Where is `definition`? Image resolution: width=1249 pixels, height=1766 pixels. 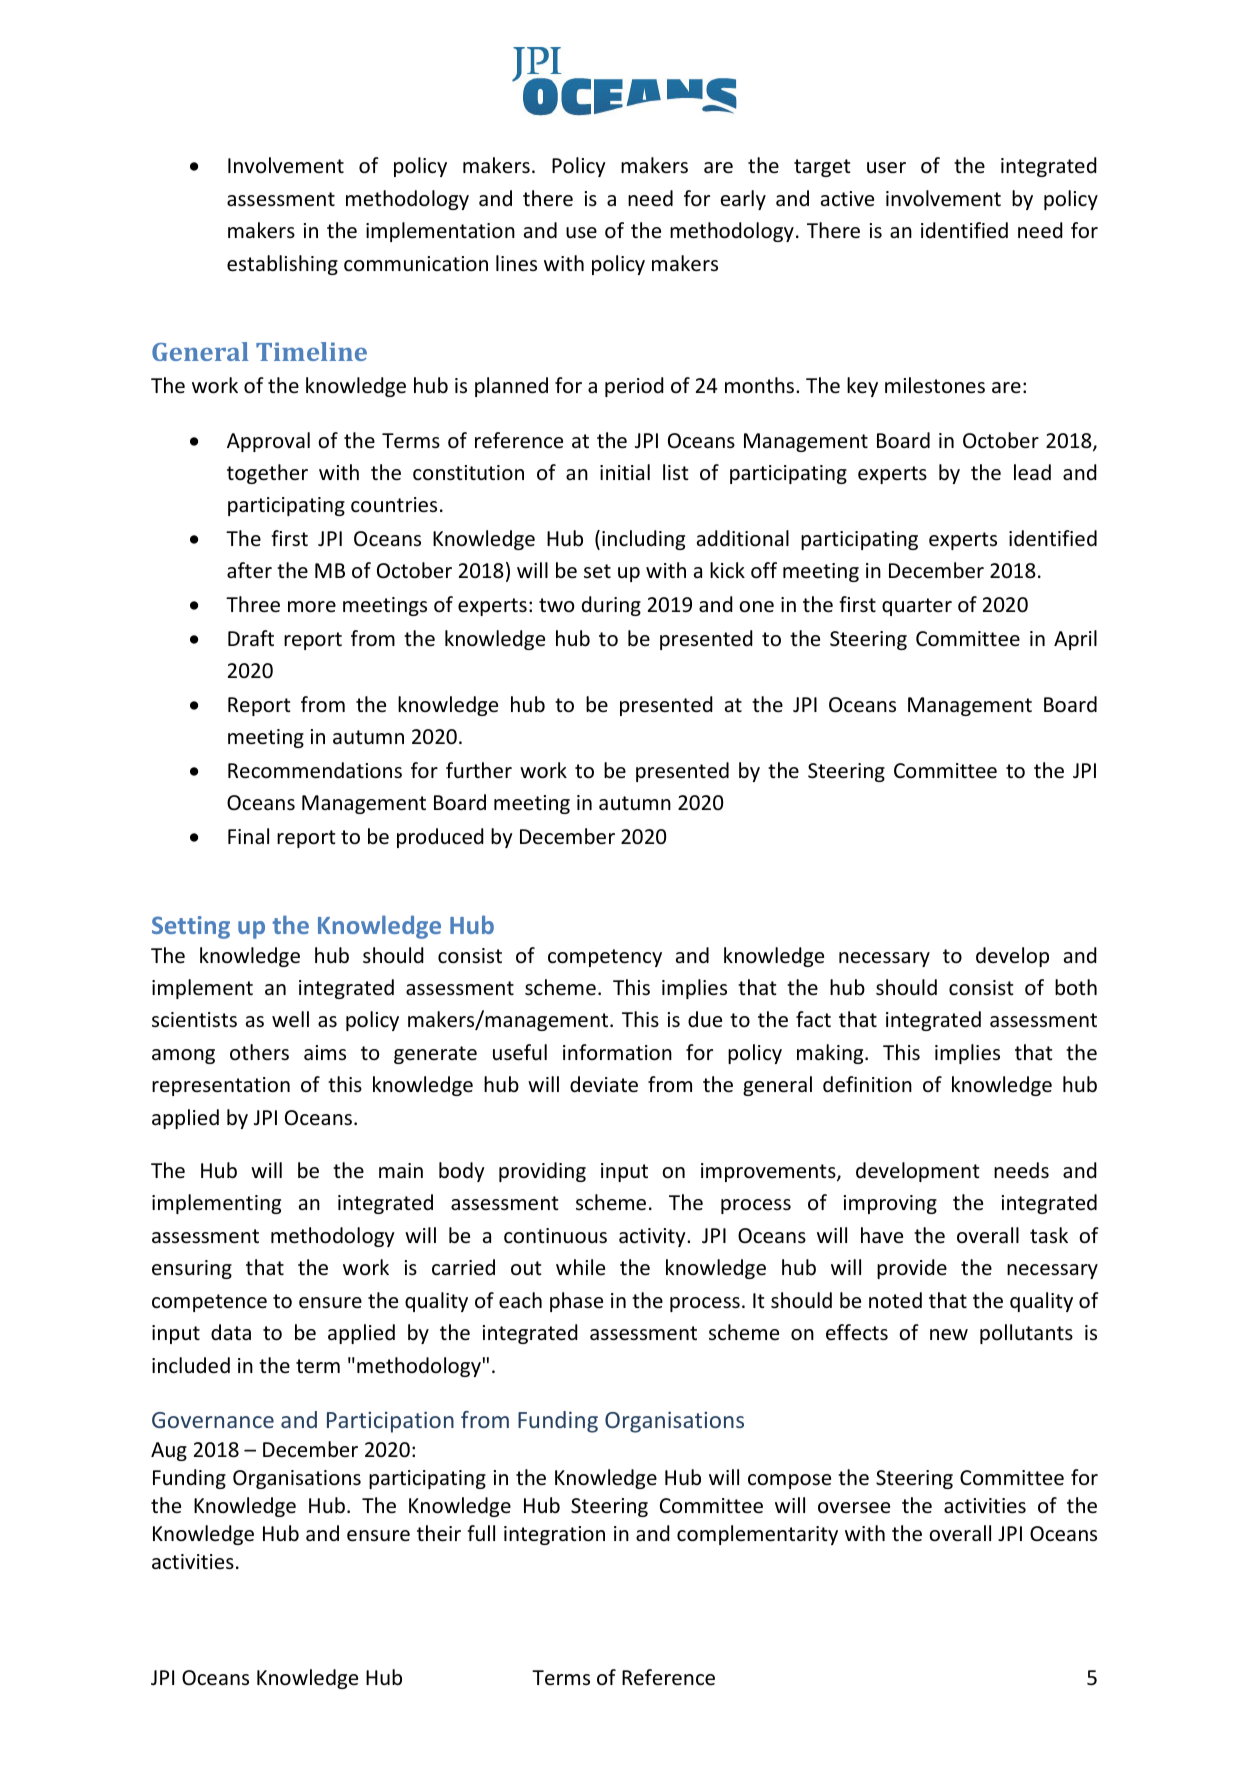 definition is located at coordinates (867, 1084).
